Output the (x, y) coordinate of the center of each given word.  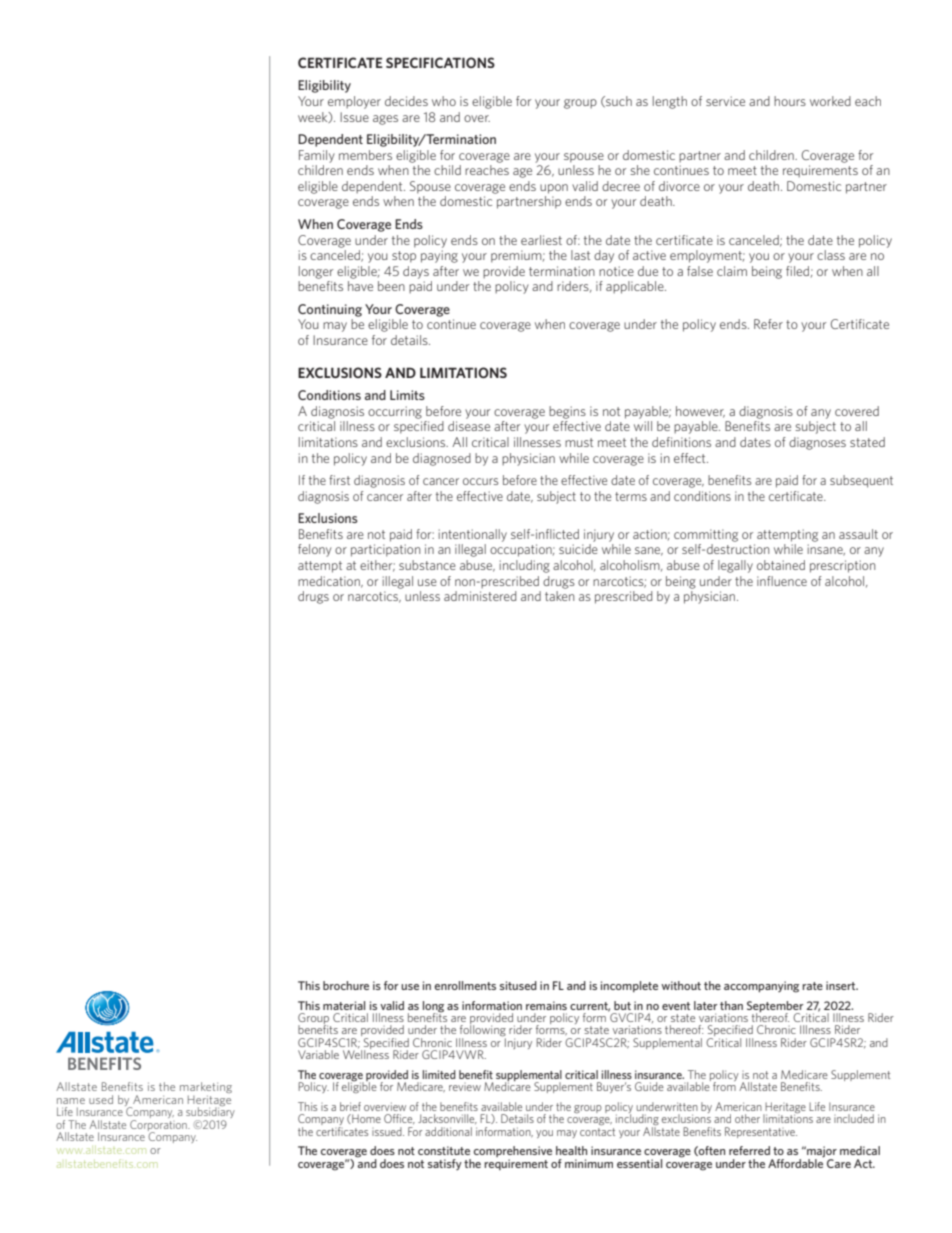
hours (790, 101)
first (339, 480)
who (444, 101)
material (344, 1005)
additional (448, 1131)
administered (480, 596)
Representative (761, 1132)
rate (812, 986)
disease (469, 426)
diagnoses (817, 443)
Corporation (159, 1125)
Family (317, 156)
